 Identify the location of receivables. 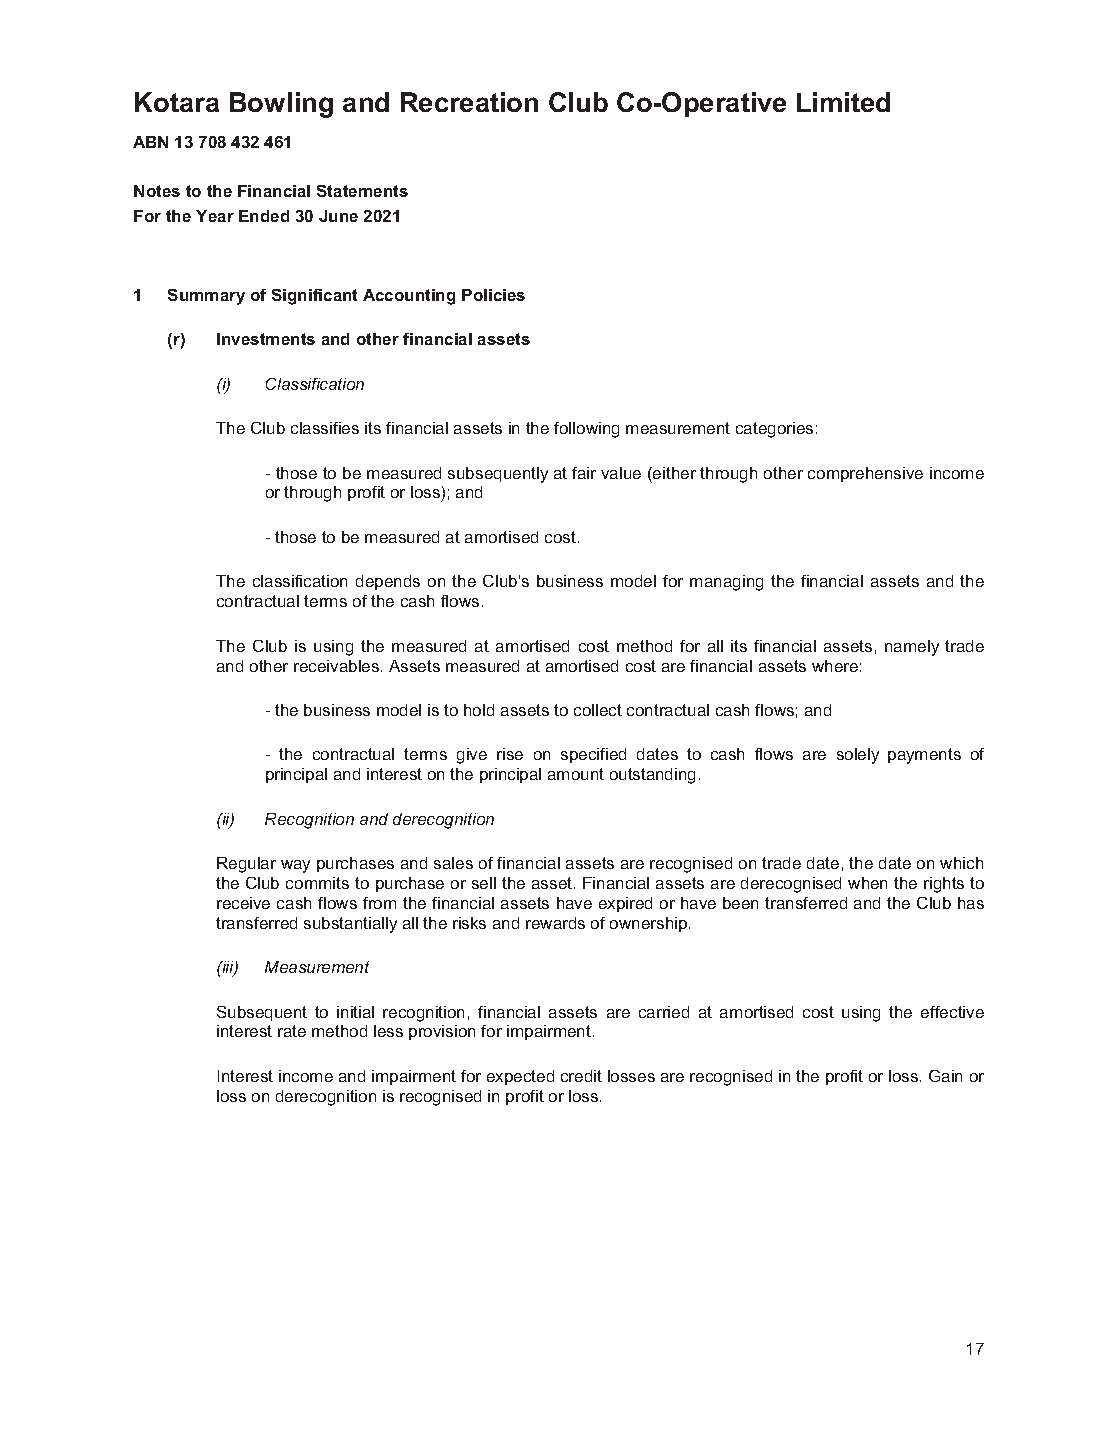
(338, 666).
